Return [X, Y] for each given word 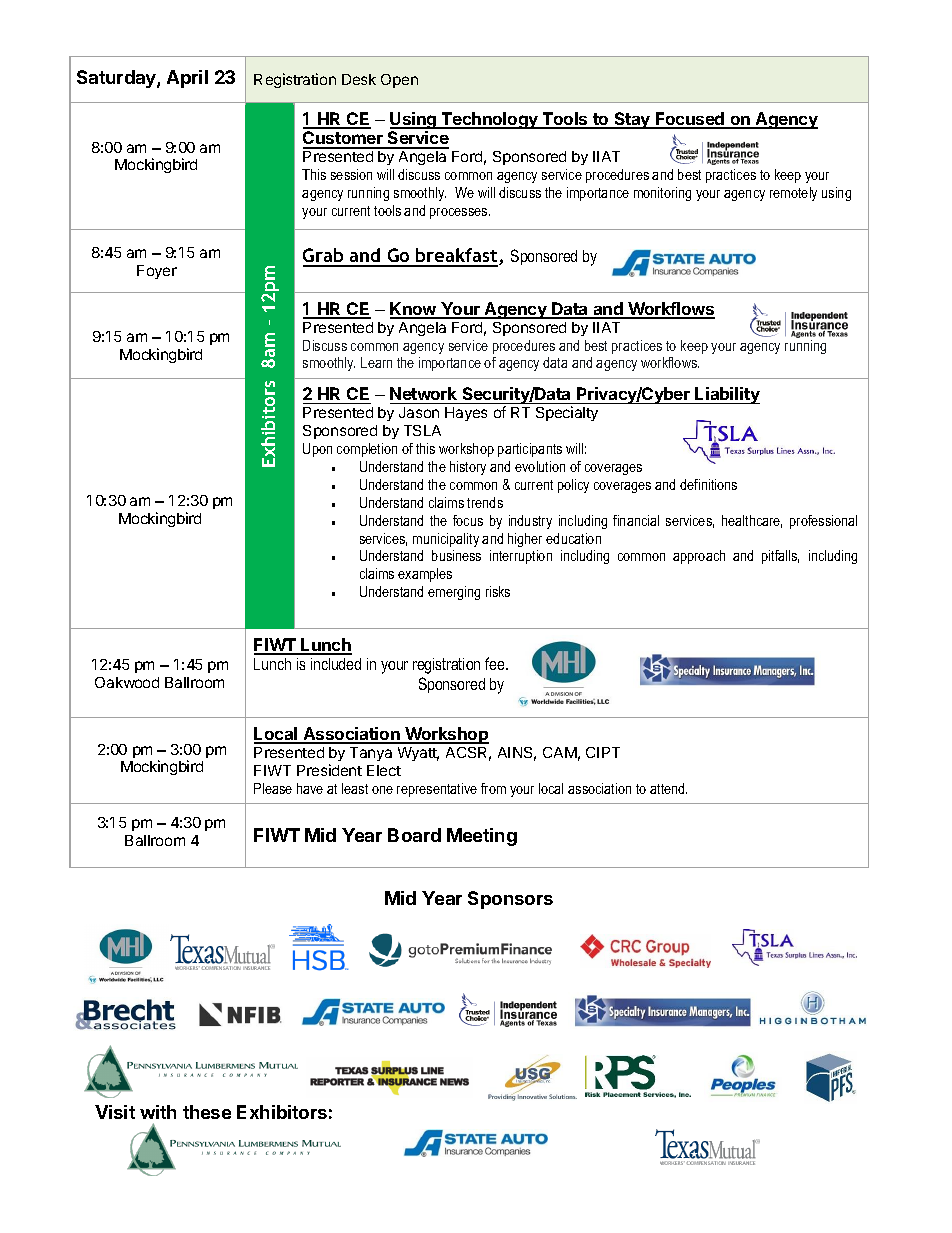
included [336, 664]
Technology [490, 120]
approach [699, 557]
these [207, 1112]
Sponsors [510, 900]
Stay [632, 120]
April [187, 79]
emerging [454, 593]
